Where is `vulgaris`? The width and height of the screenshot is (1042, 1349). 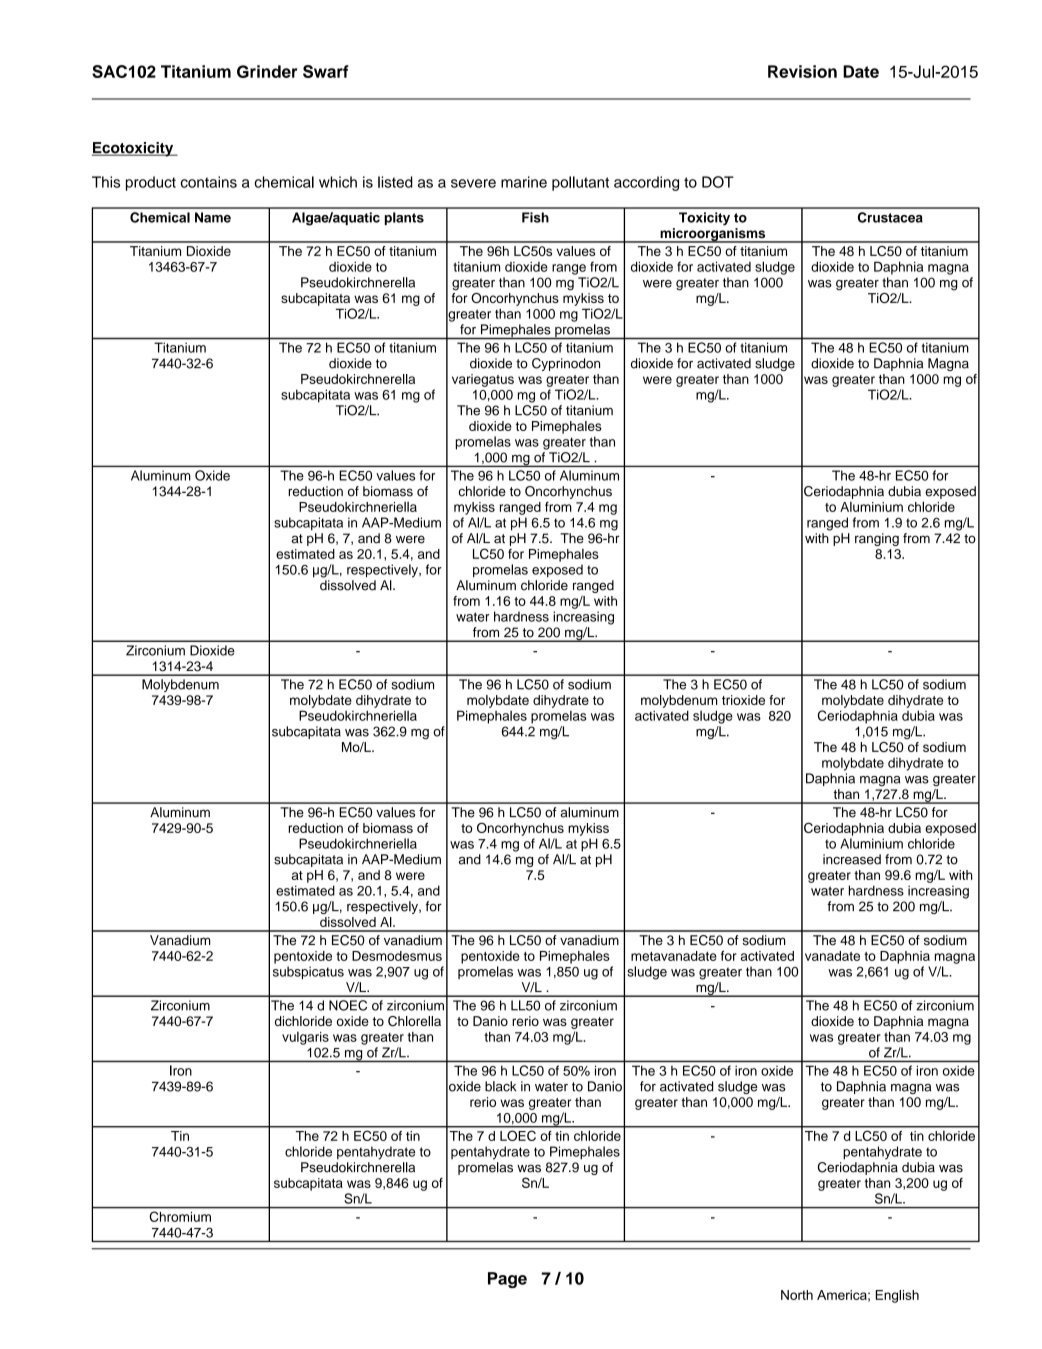 vulgaris is located at coordinates (305, 1038).
